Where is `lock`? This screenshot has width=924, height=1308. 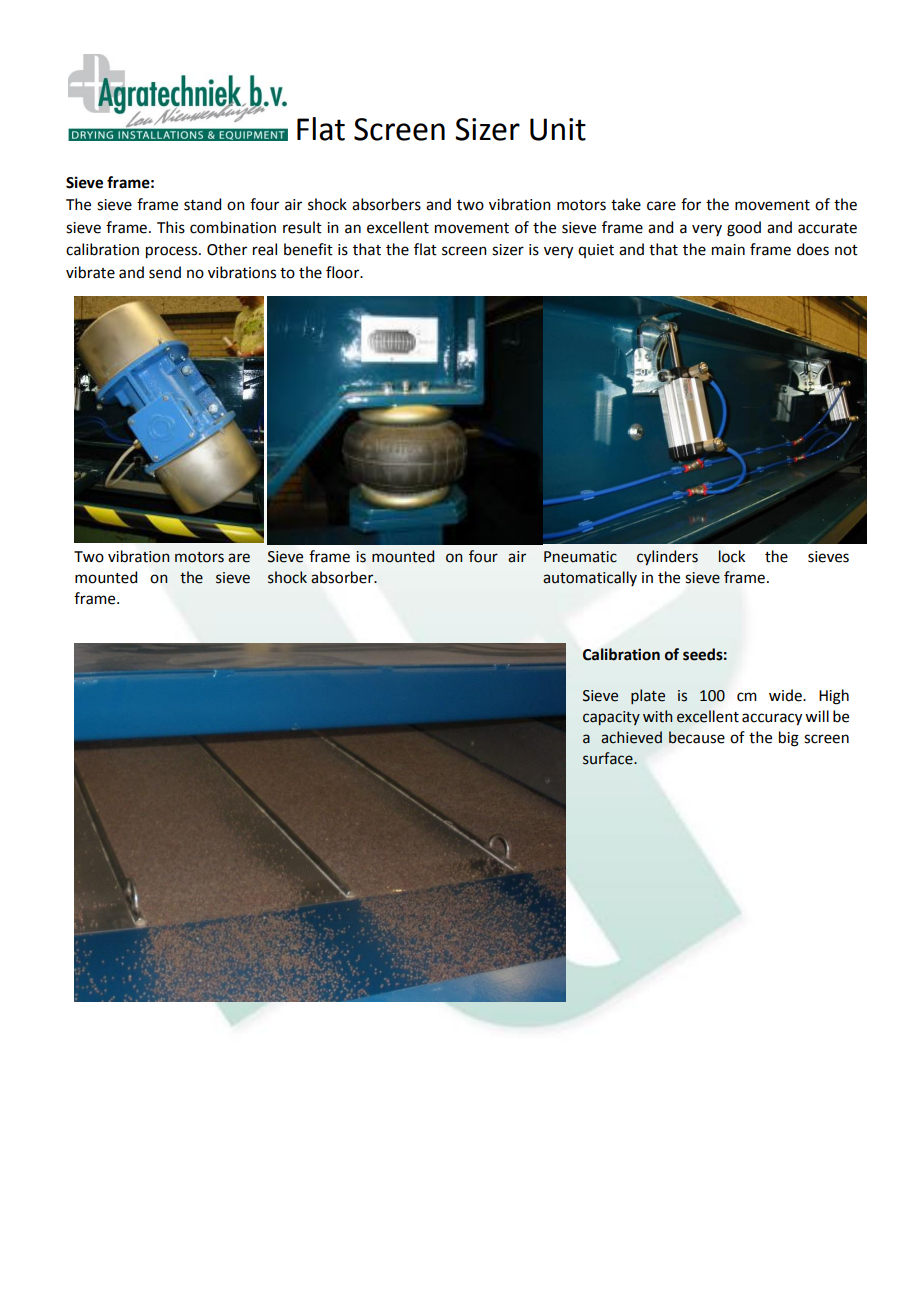 lock is located at coordinates (731, 556).
